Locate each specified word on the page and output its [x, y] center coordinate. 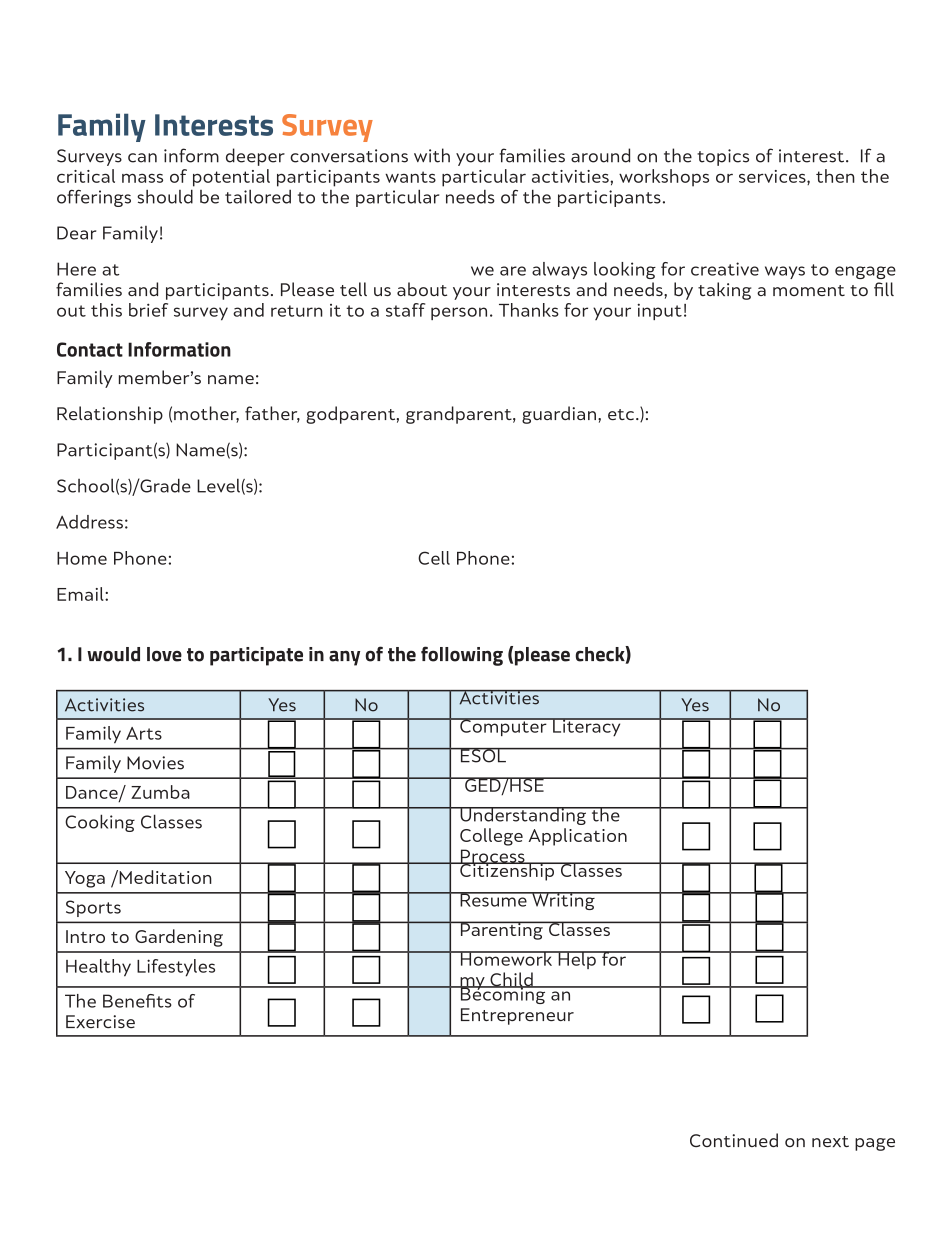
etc [621, 414]
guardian [559, 415]
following [462, 656]
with [432, 155]
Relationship [110, 415]
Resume [493, 899]
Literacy [587, 727]
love [164, 654]
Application [577, 837]
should [165, 196]
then [835, 176]
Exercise [100, 1021]
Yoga [85, 879]
